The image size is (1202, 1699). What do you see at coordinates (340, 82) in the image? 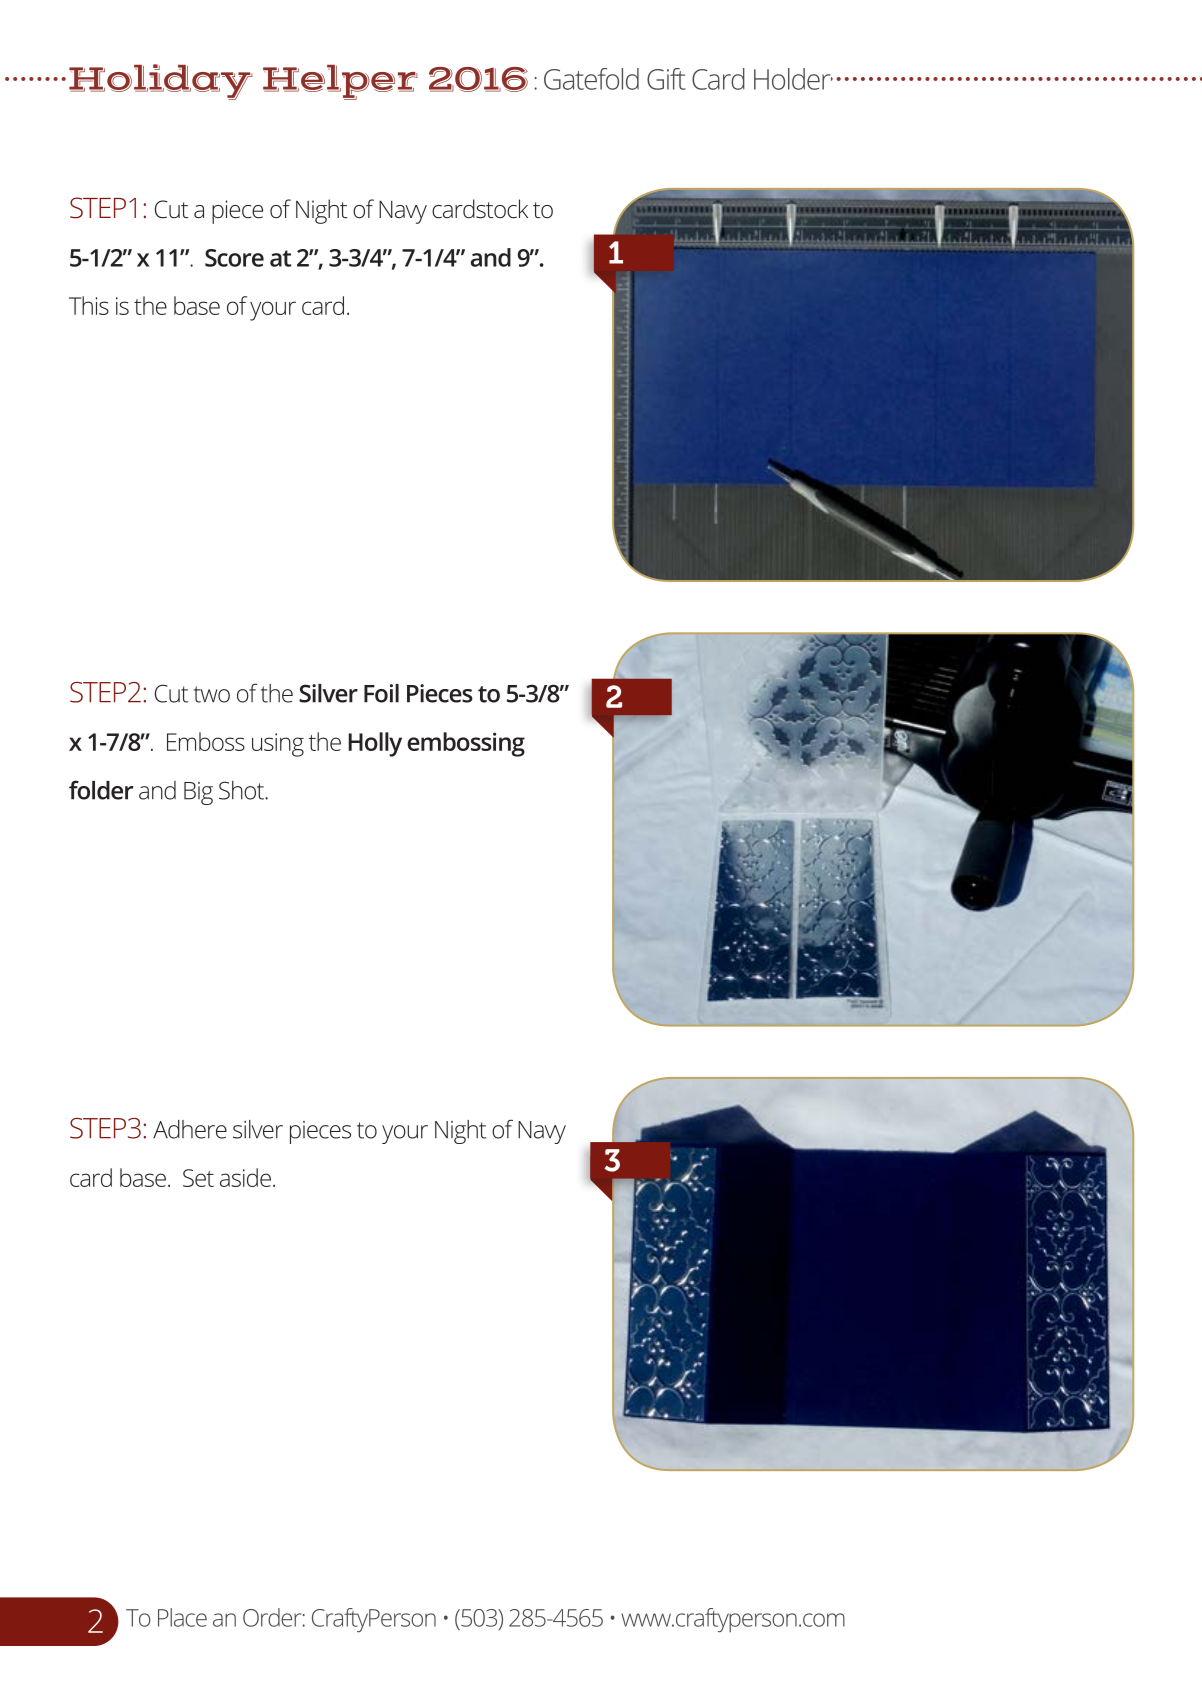
I see `Helper` at bounding box center [340, 82].
